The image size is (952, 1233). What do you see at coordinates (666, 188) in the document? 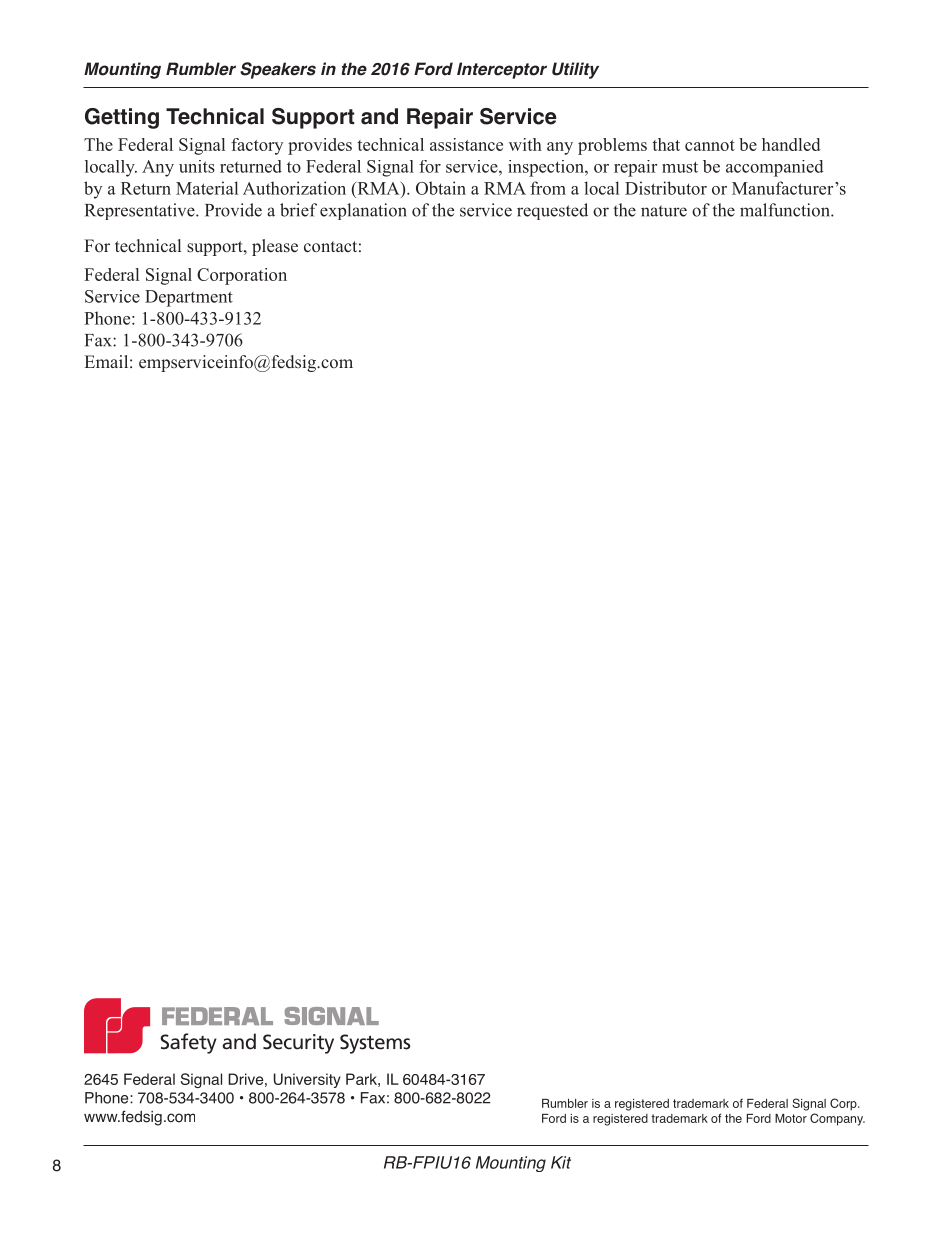
I see `Distributor` at bounding box center [666, 188].
